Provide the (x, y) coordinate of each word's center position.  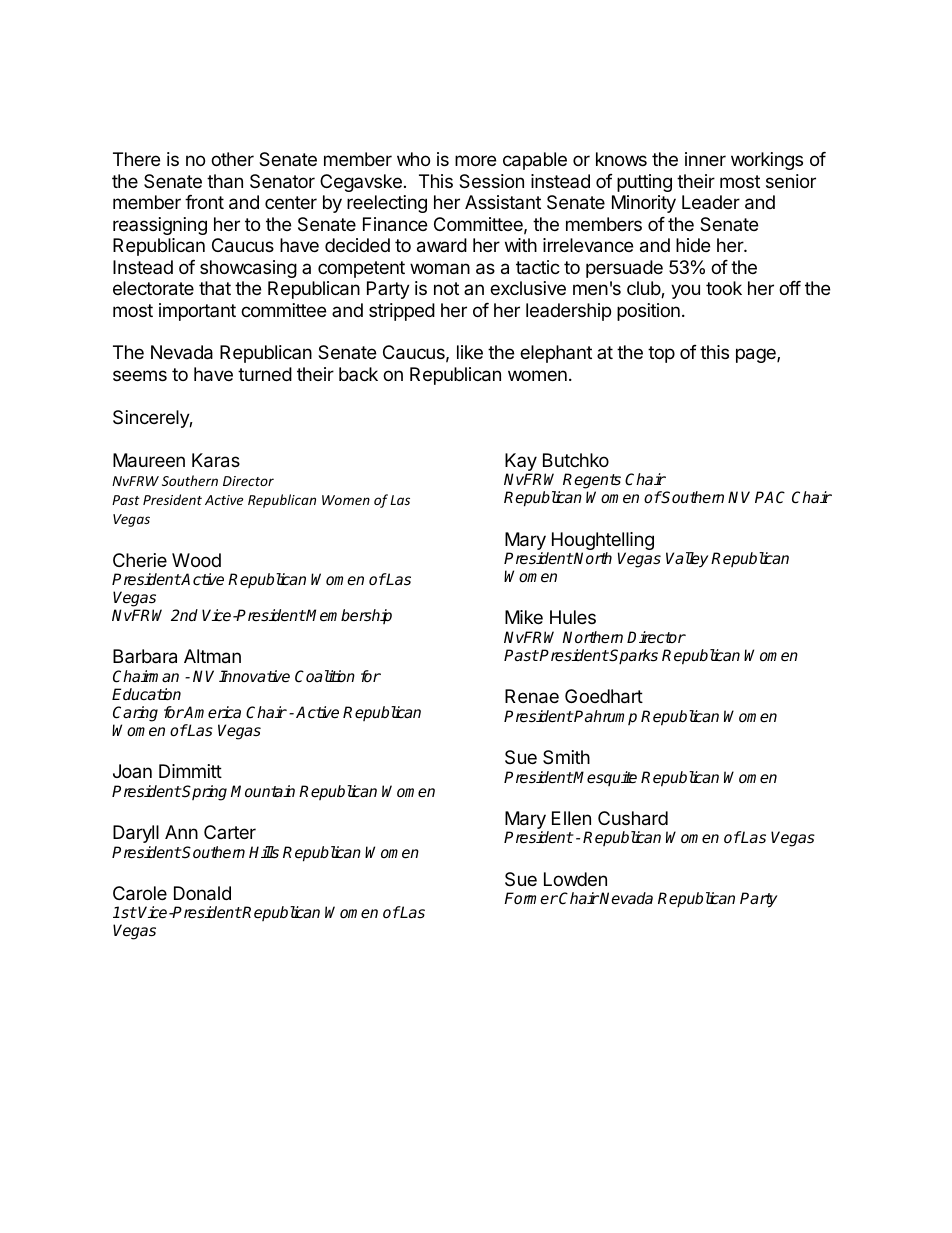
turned (265, 374)
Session (491, 181)
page (757, 355)
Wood (196, 560)
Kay (522, 463)
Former (531, 898)
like (470, 352)
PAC (770, 497)
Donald (202, 893)
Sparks (633, 657)
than (225, 181)
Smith (566, 757)
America (212, 712)
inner (705, 159)
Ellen (571, 818)
